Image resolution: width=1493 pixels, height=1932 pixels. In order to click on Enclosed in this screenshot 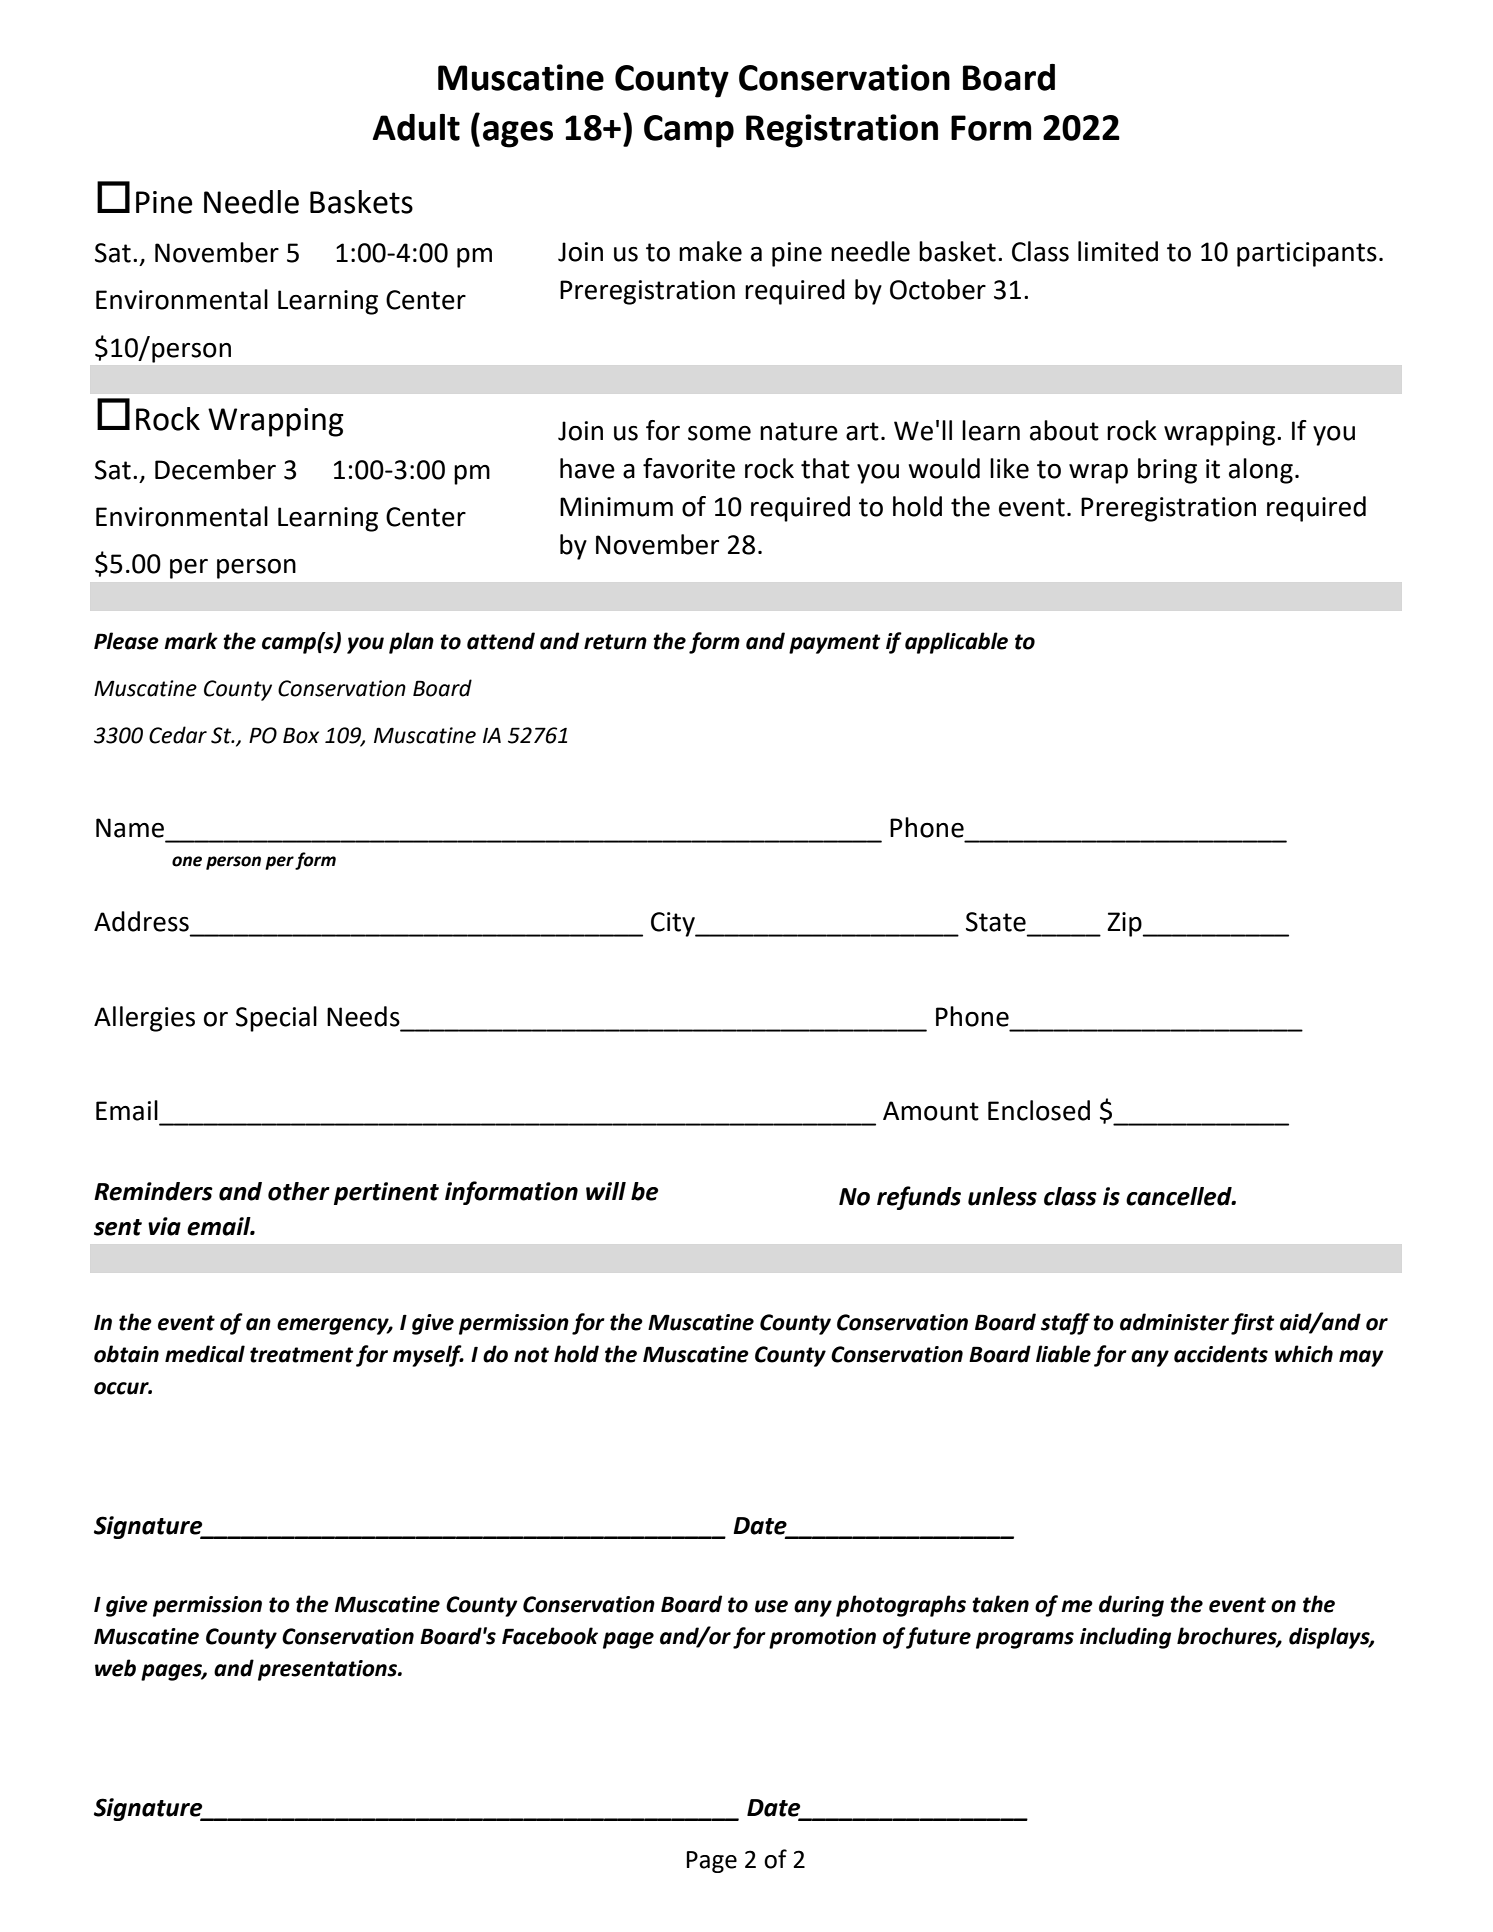, I will do `click(1039, 1110)`.
